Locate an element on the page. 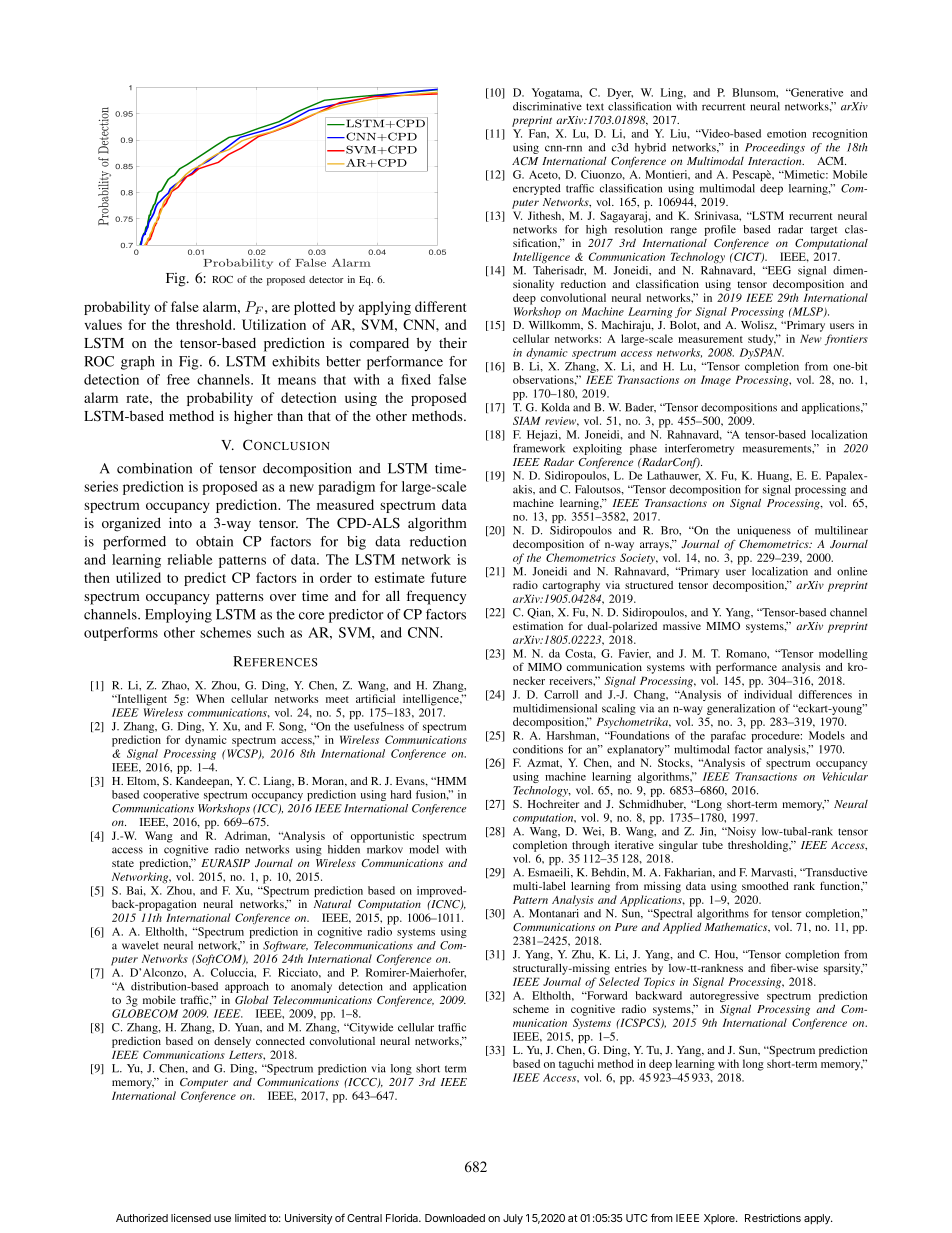 The image size is (952, 1233). licensed is located at coordinates (191, 1218).
